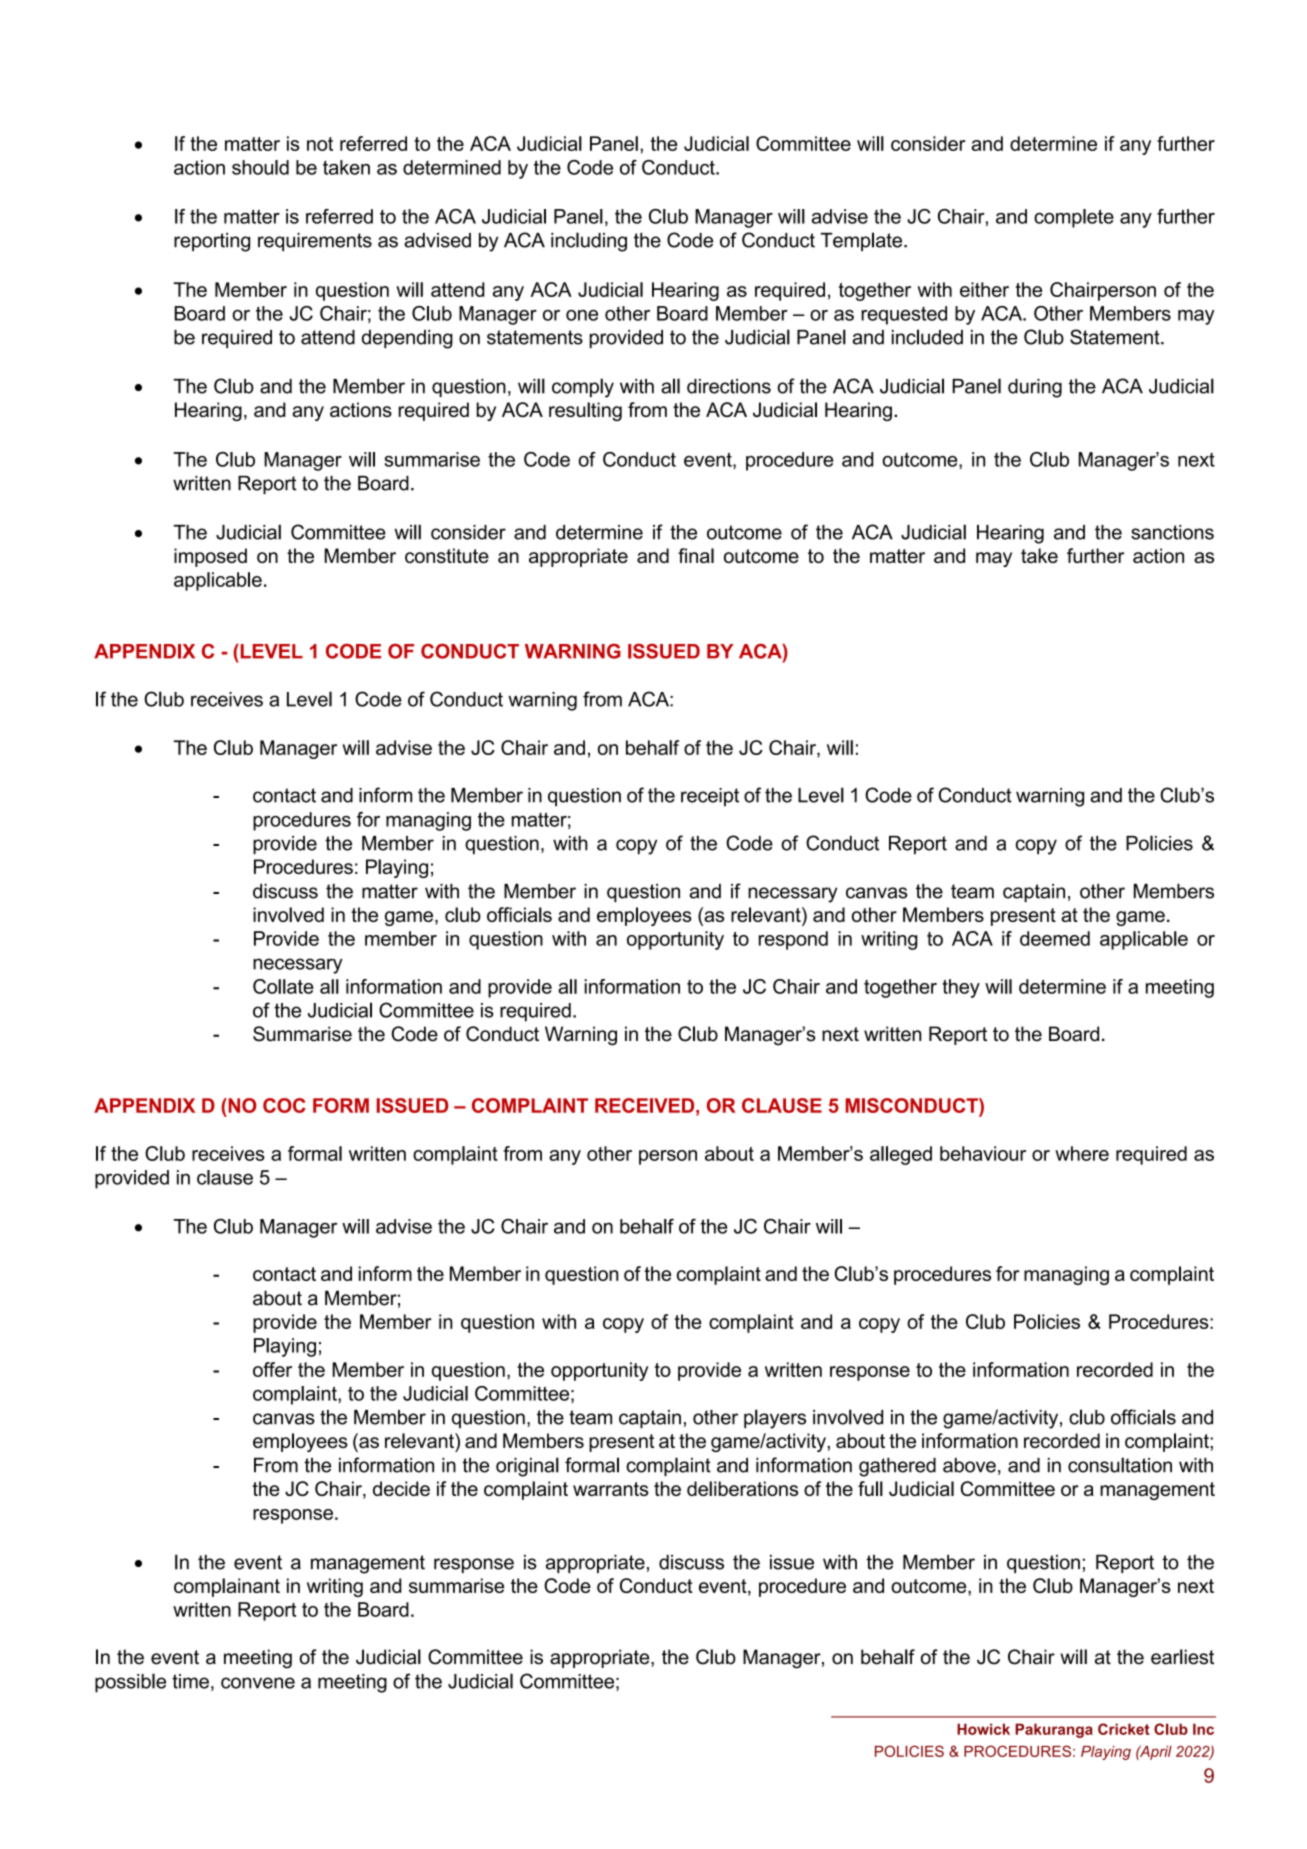  What do you see at coordinates (272, 1369) in the screenshot?
I see `offer` at bounding box center [272, 1369].
